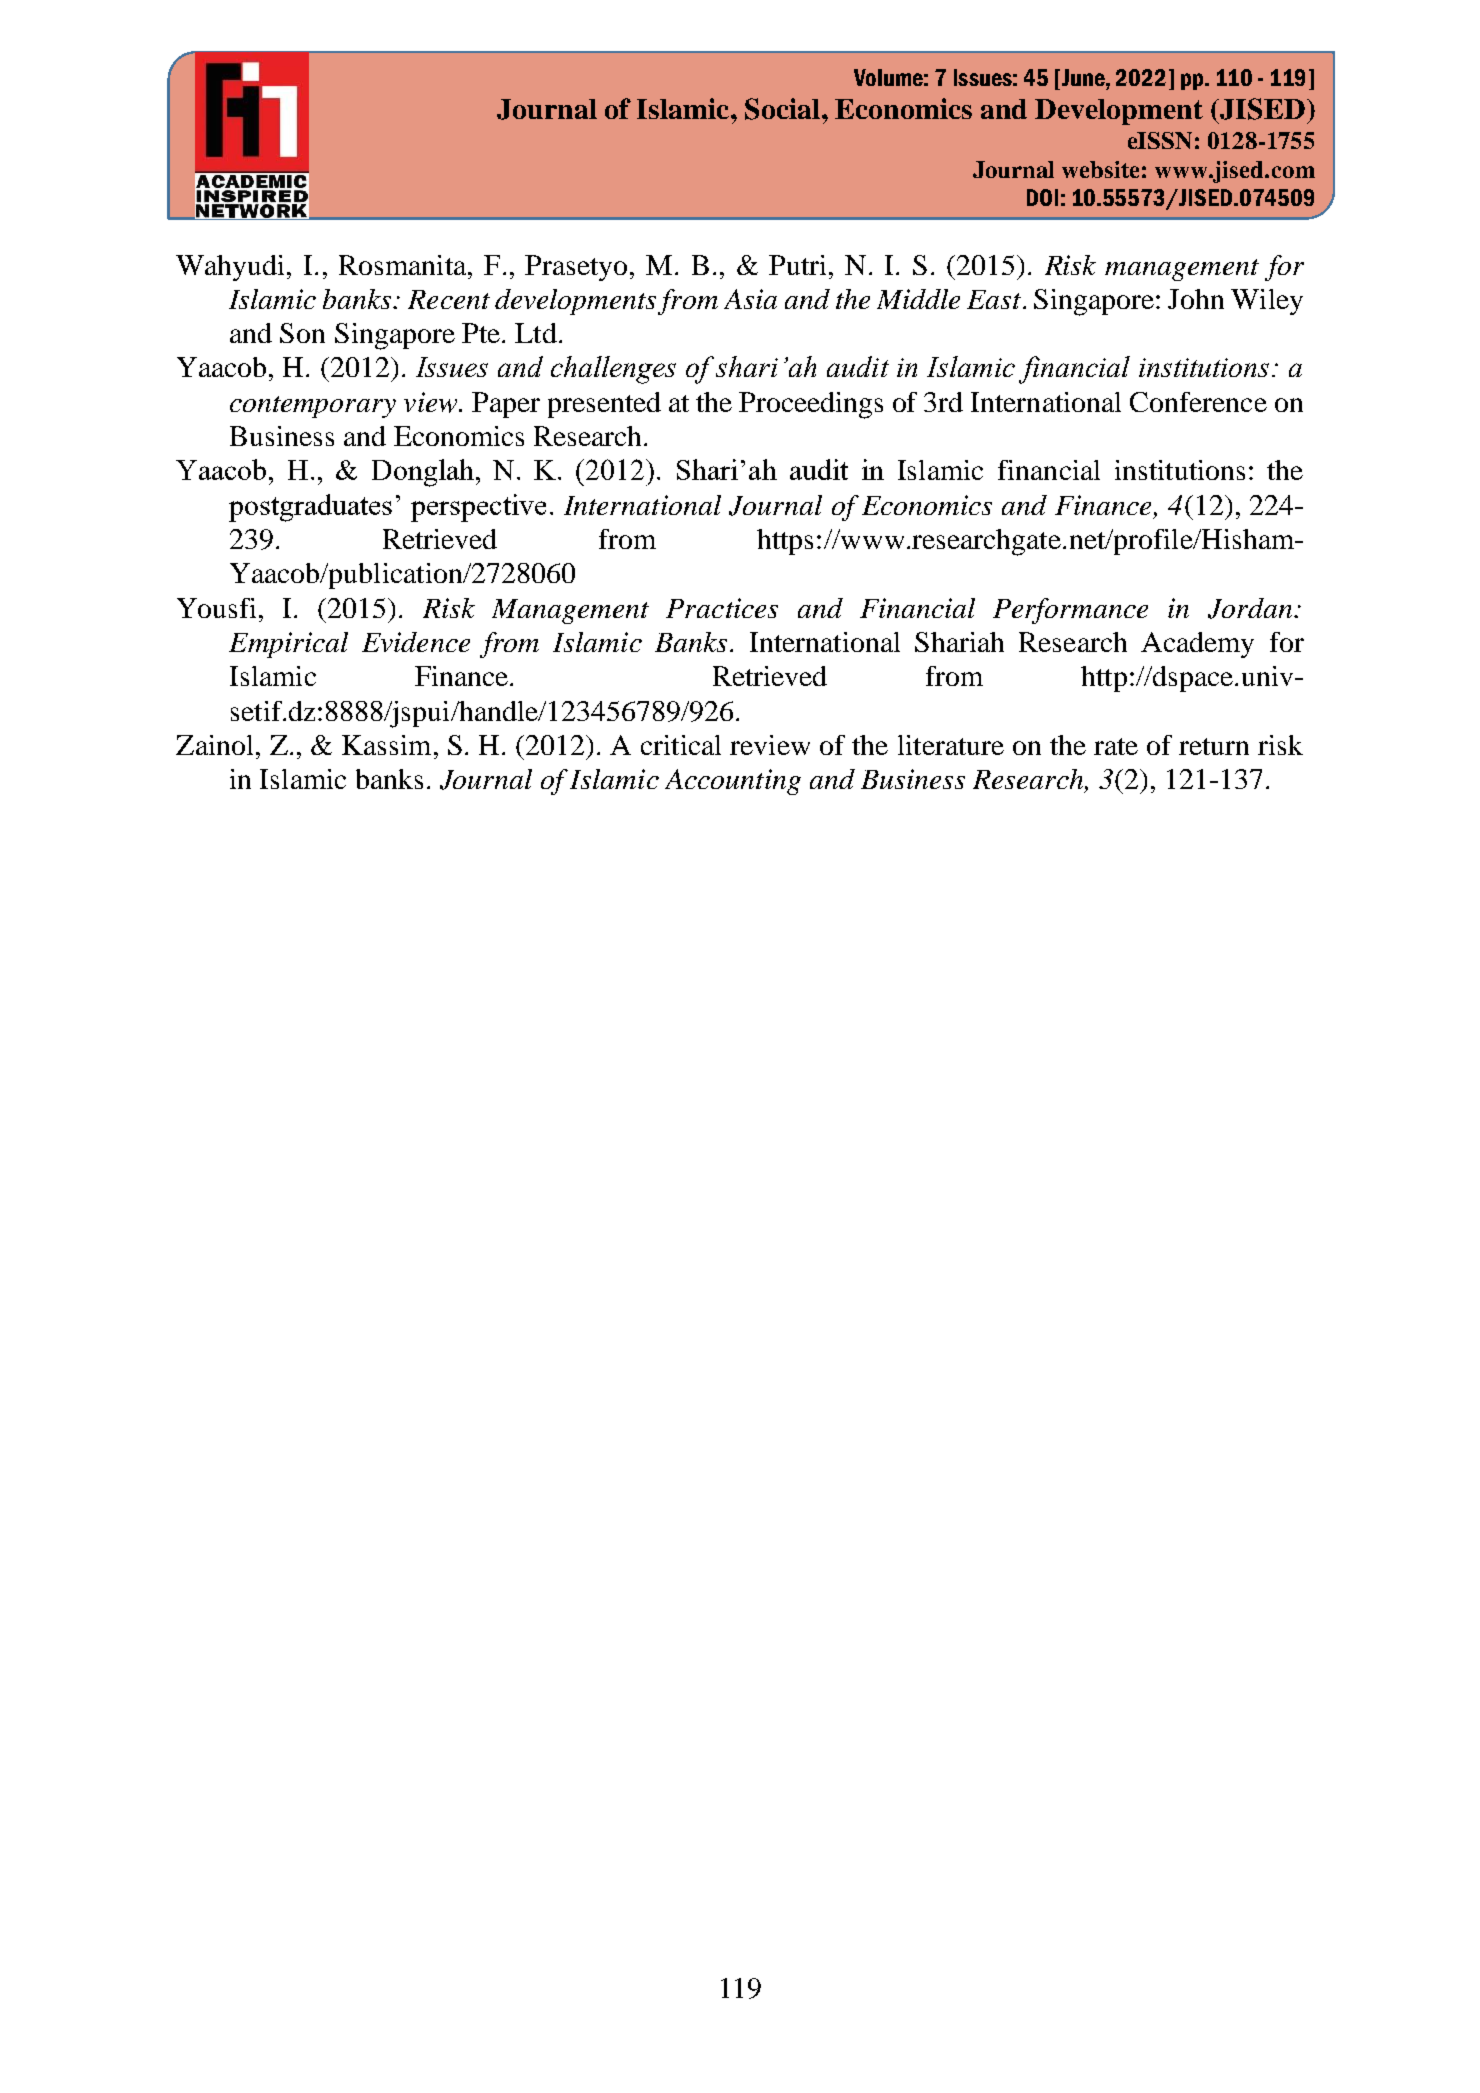  Describe the element at coordinates (1198, 402) in the screenshot. I see `Conference` at that location.
